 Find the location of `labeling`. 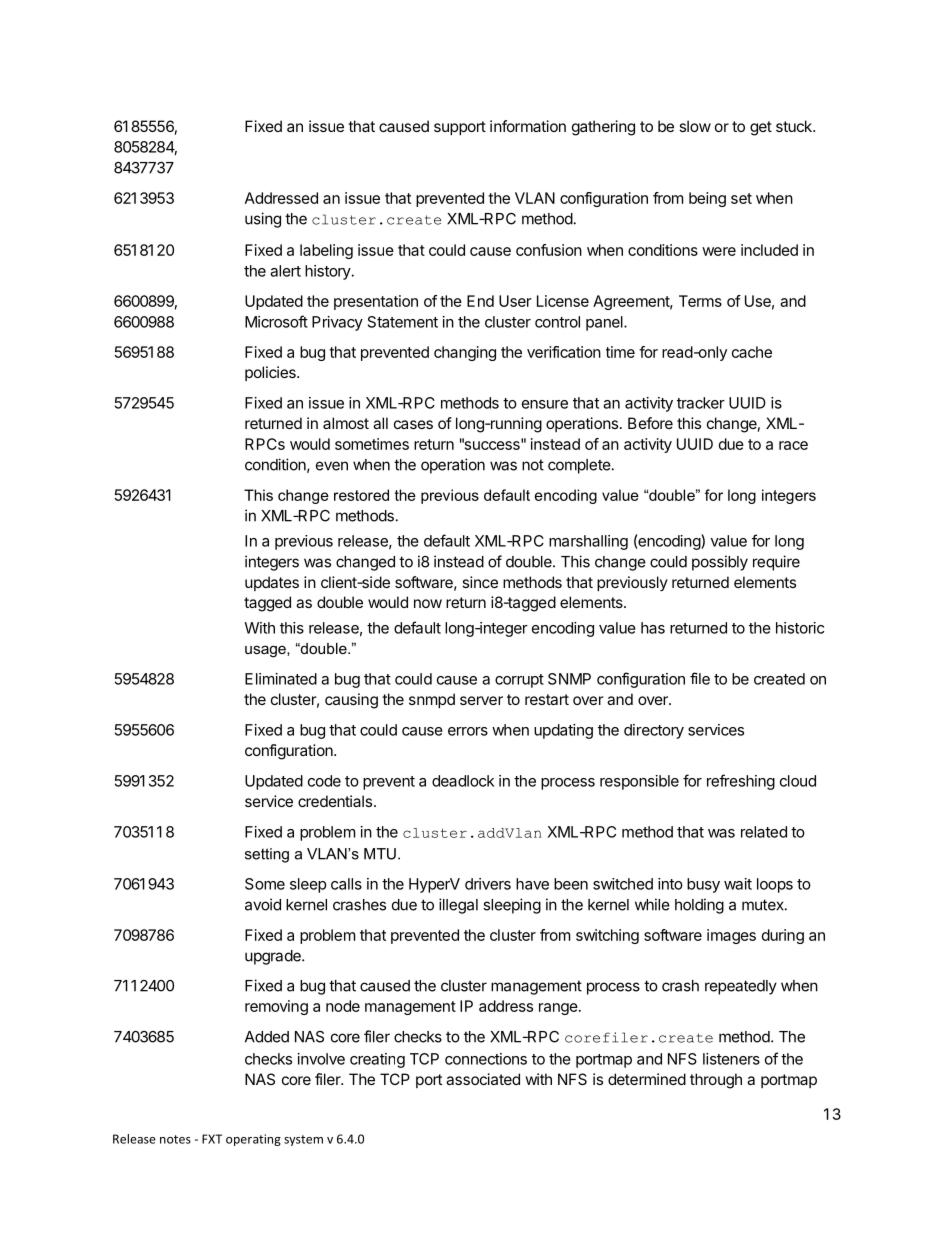

labeling is located at coordinates (326, 251).
